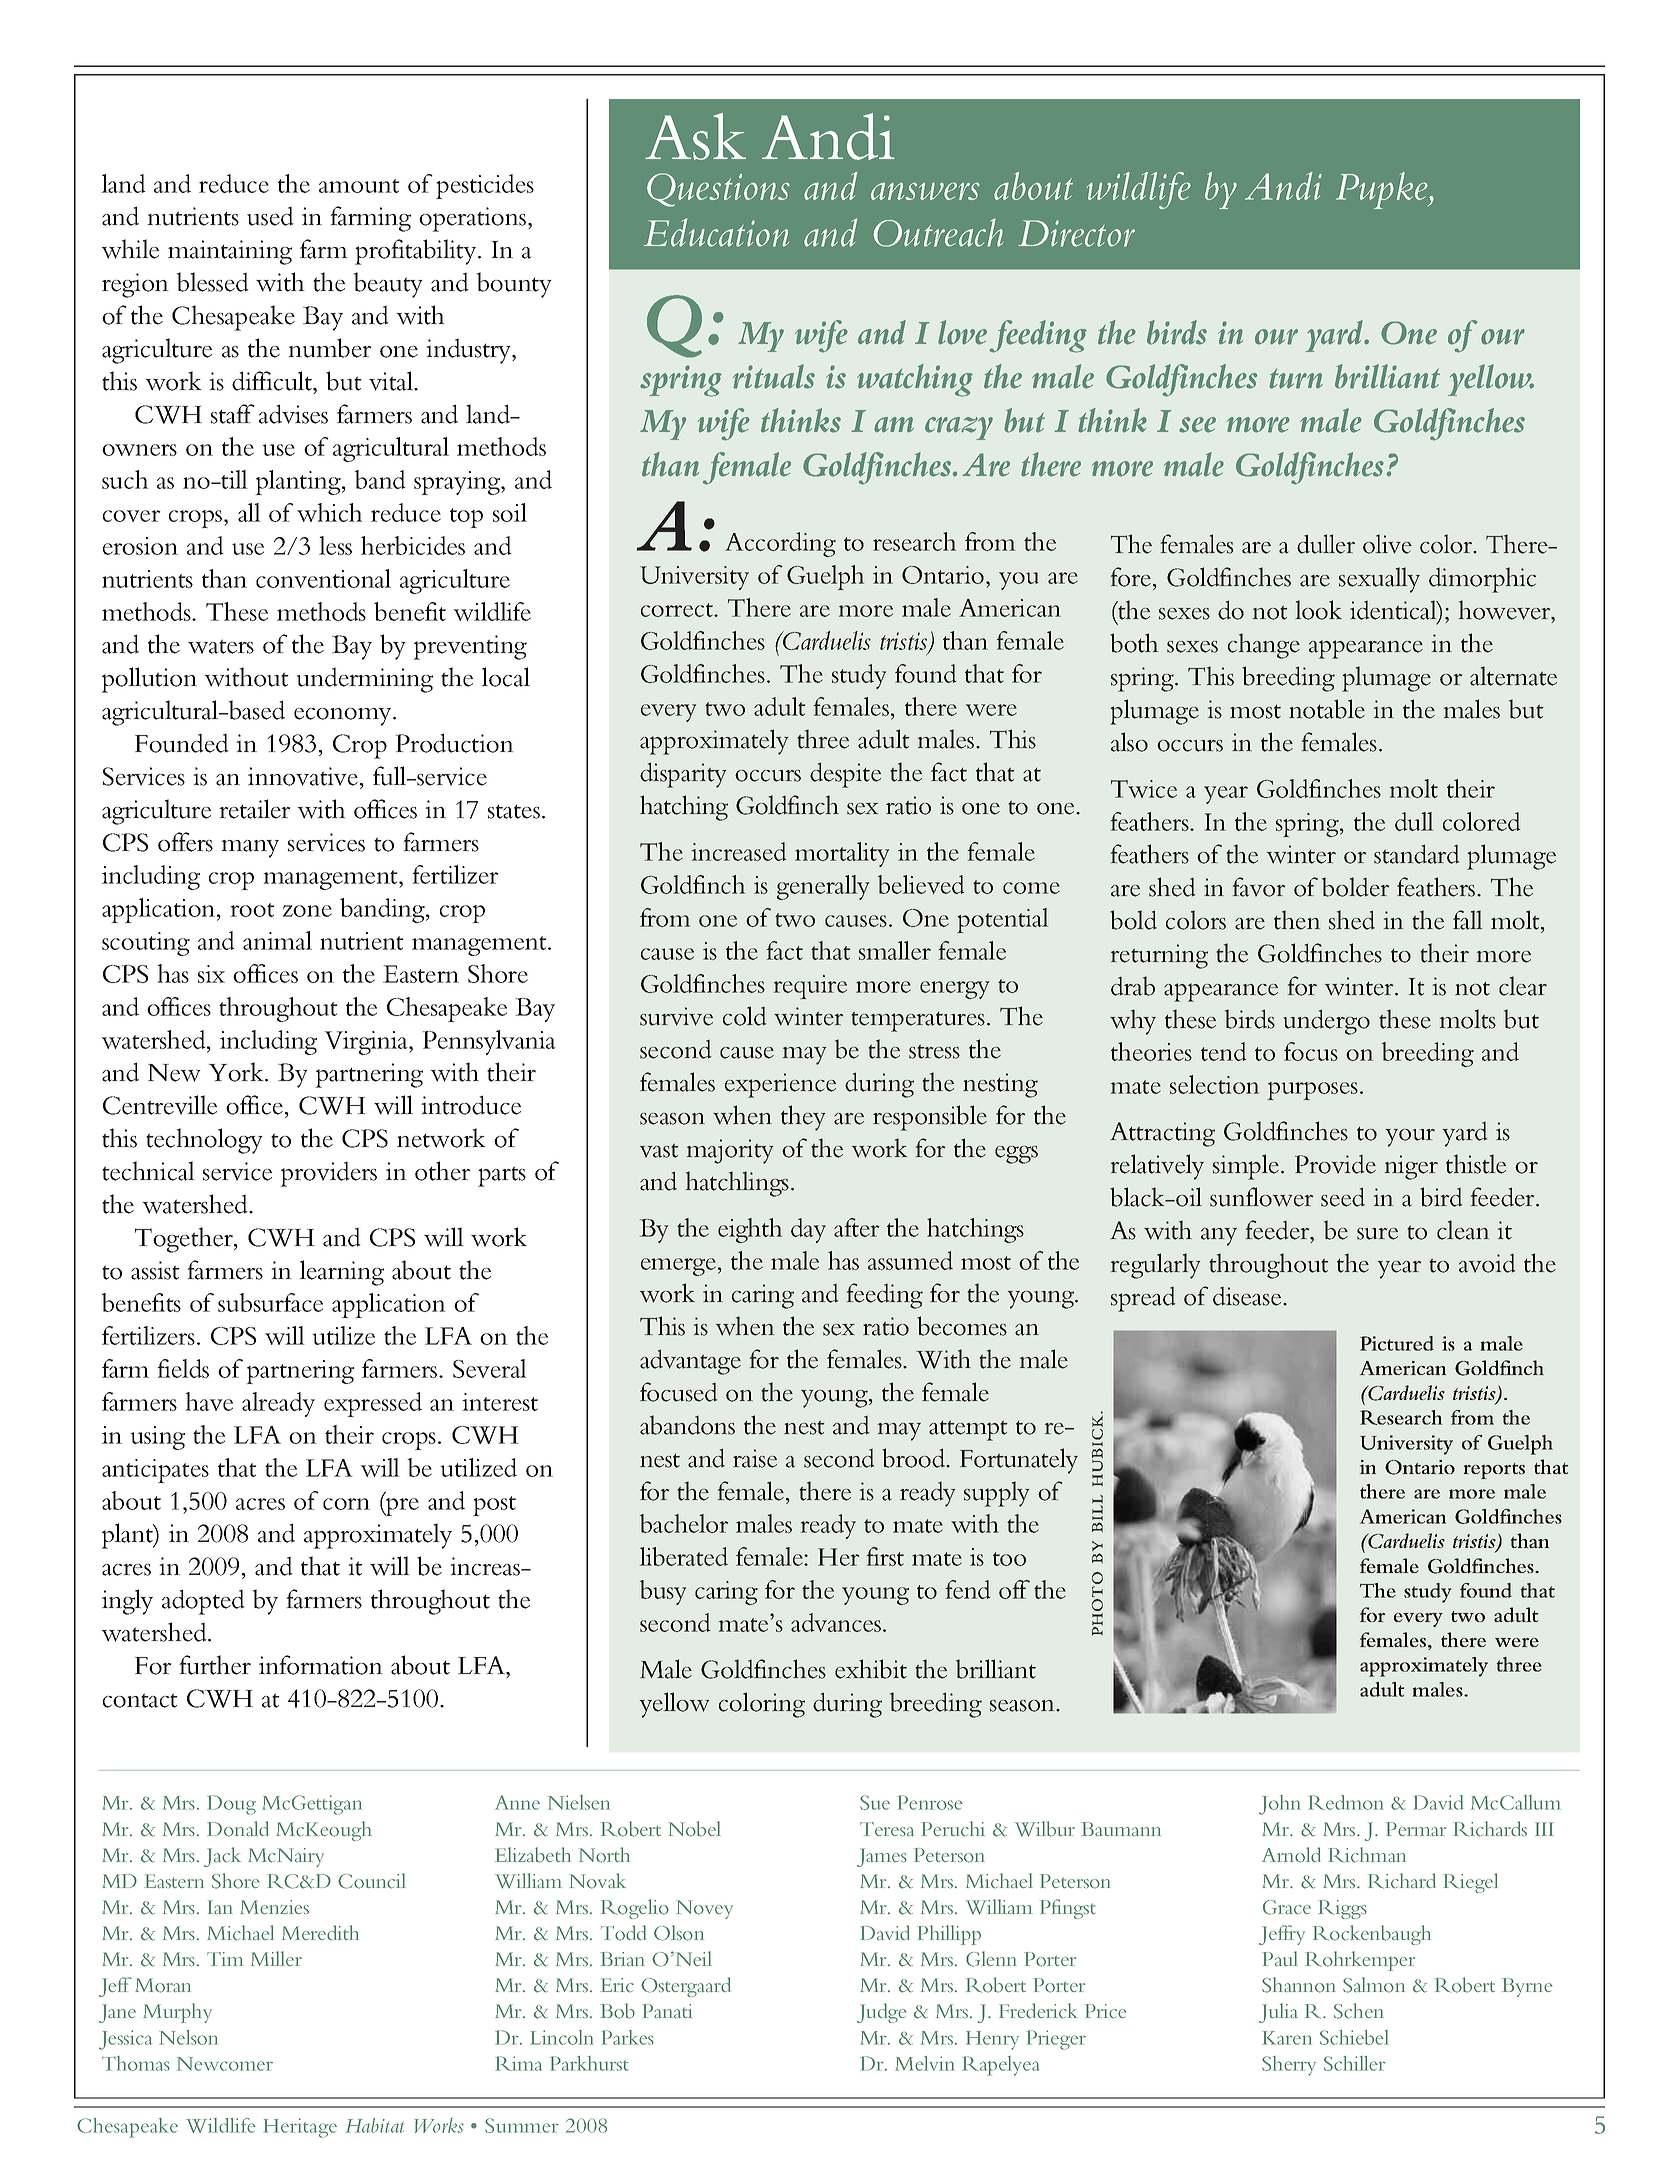  I want to click on reports, so click(1494, 1471).
